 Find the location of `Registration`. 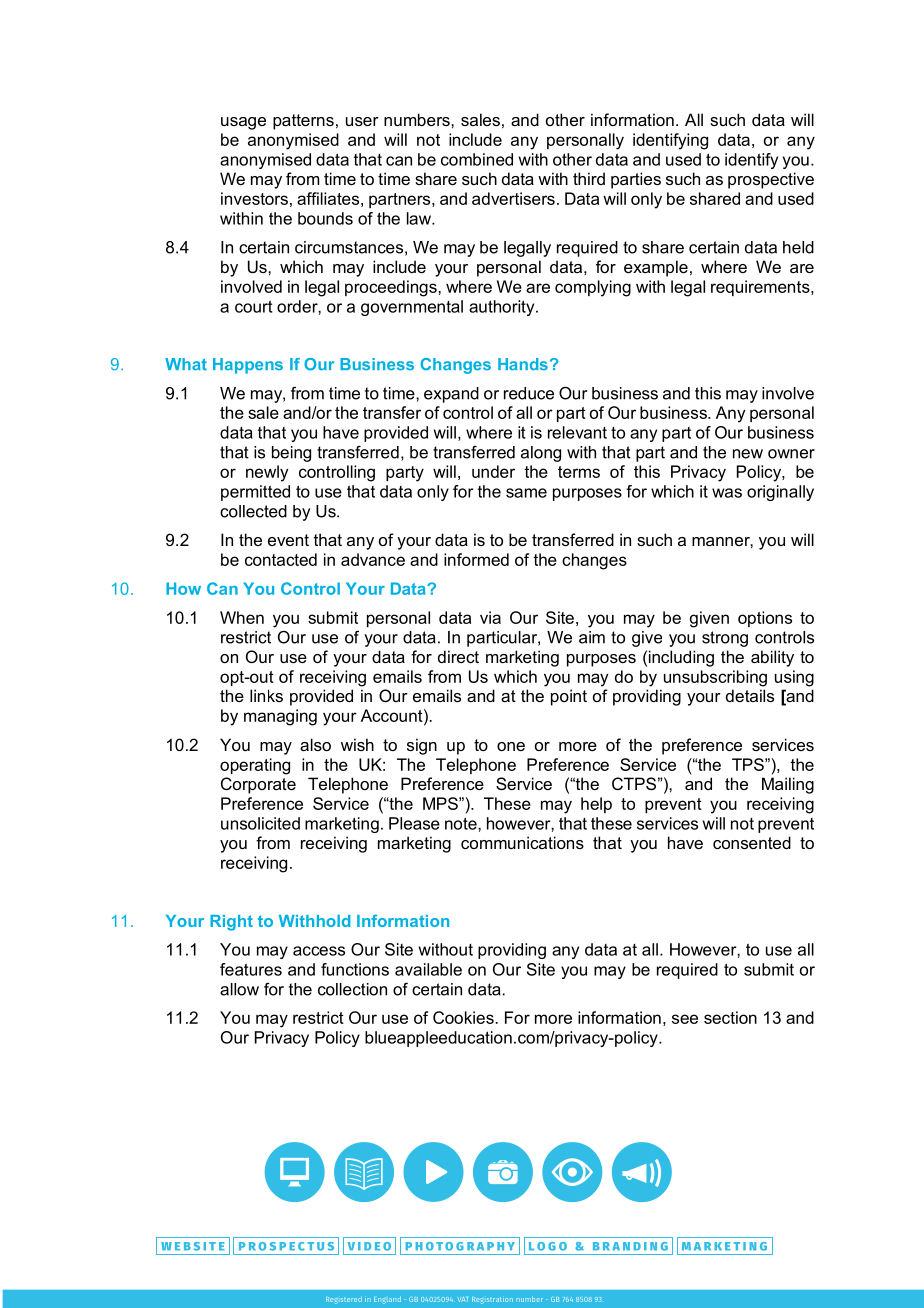

Registration is located at coordinates (492, 1300).
